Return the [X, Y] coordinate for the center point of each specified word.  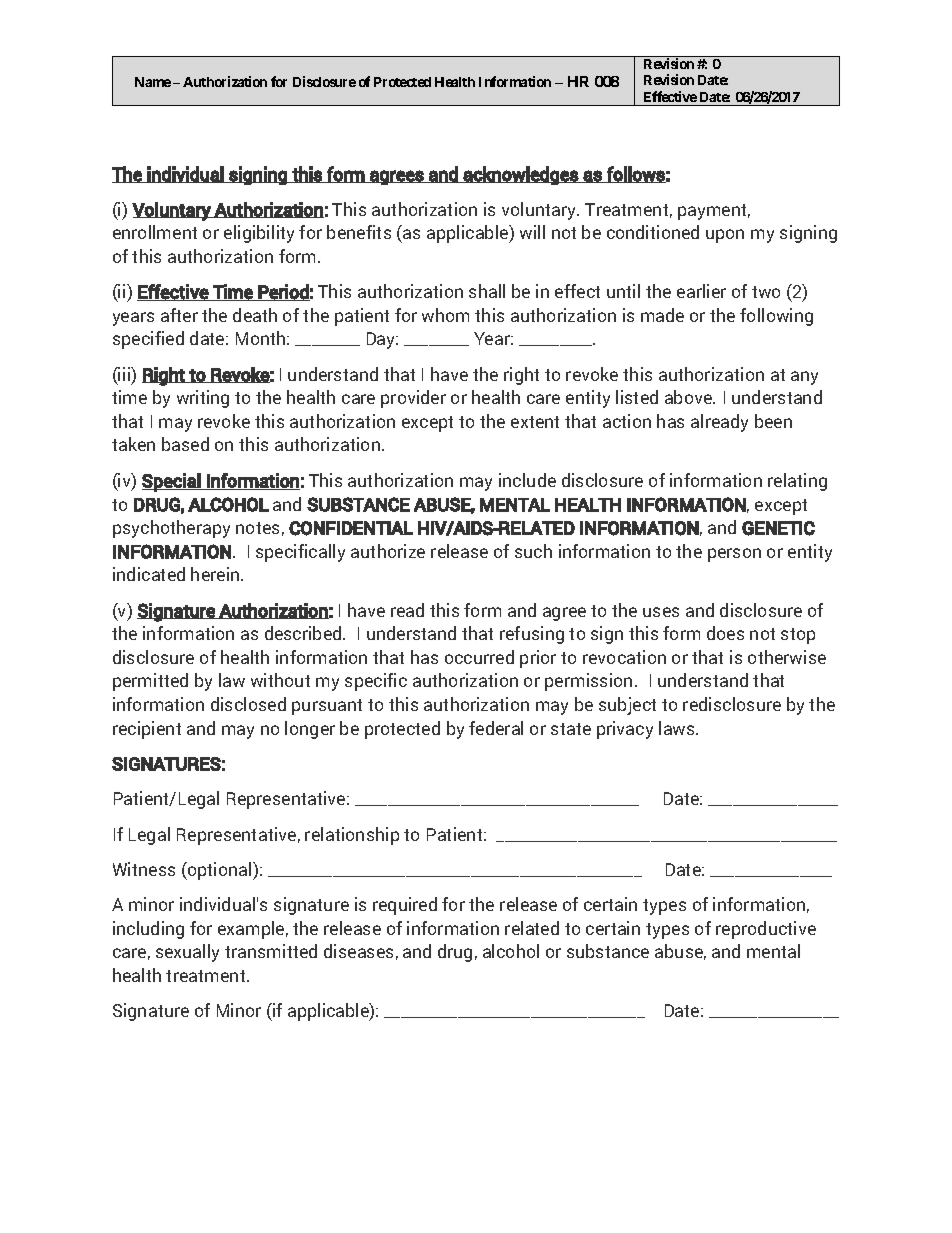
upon [725, 236]
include [527, 480]
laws [678, 728]
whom [445, 315]
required [405, 906]
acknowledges [521, 175]
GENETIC [778, 528]
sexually [187, 953]
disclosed [248, 704]
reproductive [766, 930]
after [179, 315]
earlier [701, 291]
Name [153, 82]
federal [496, 728]
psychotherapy [171, 529]
